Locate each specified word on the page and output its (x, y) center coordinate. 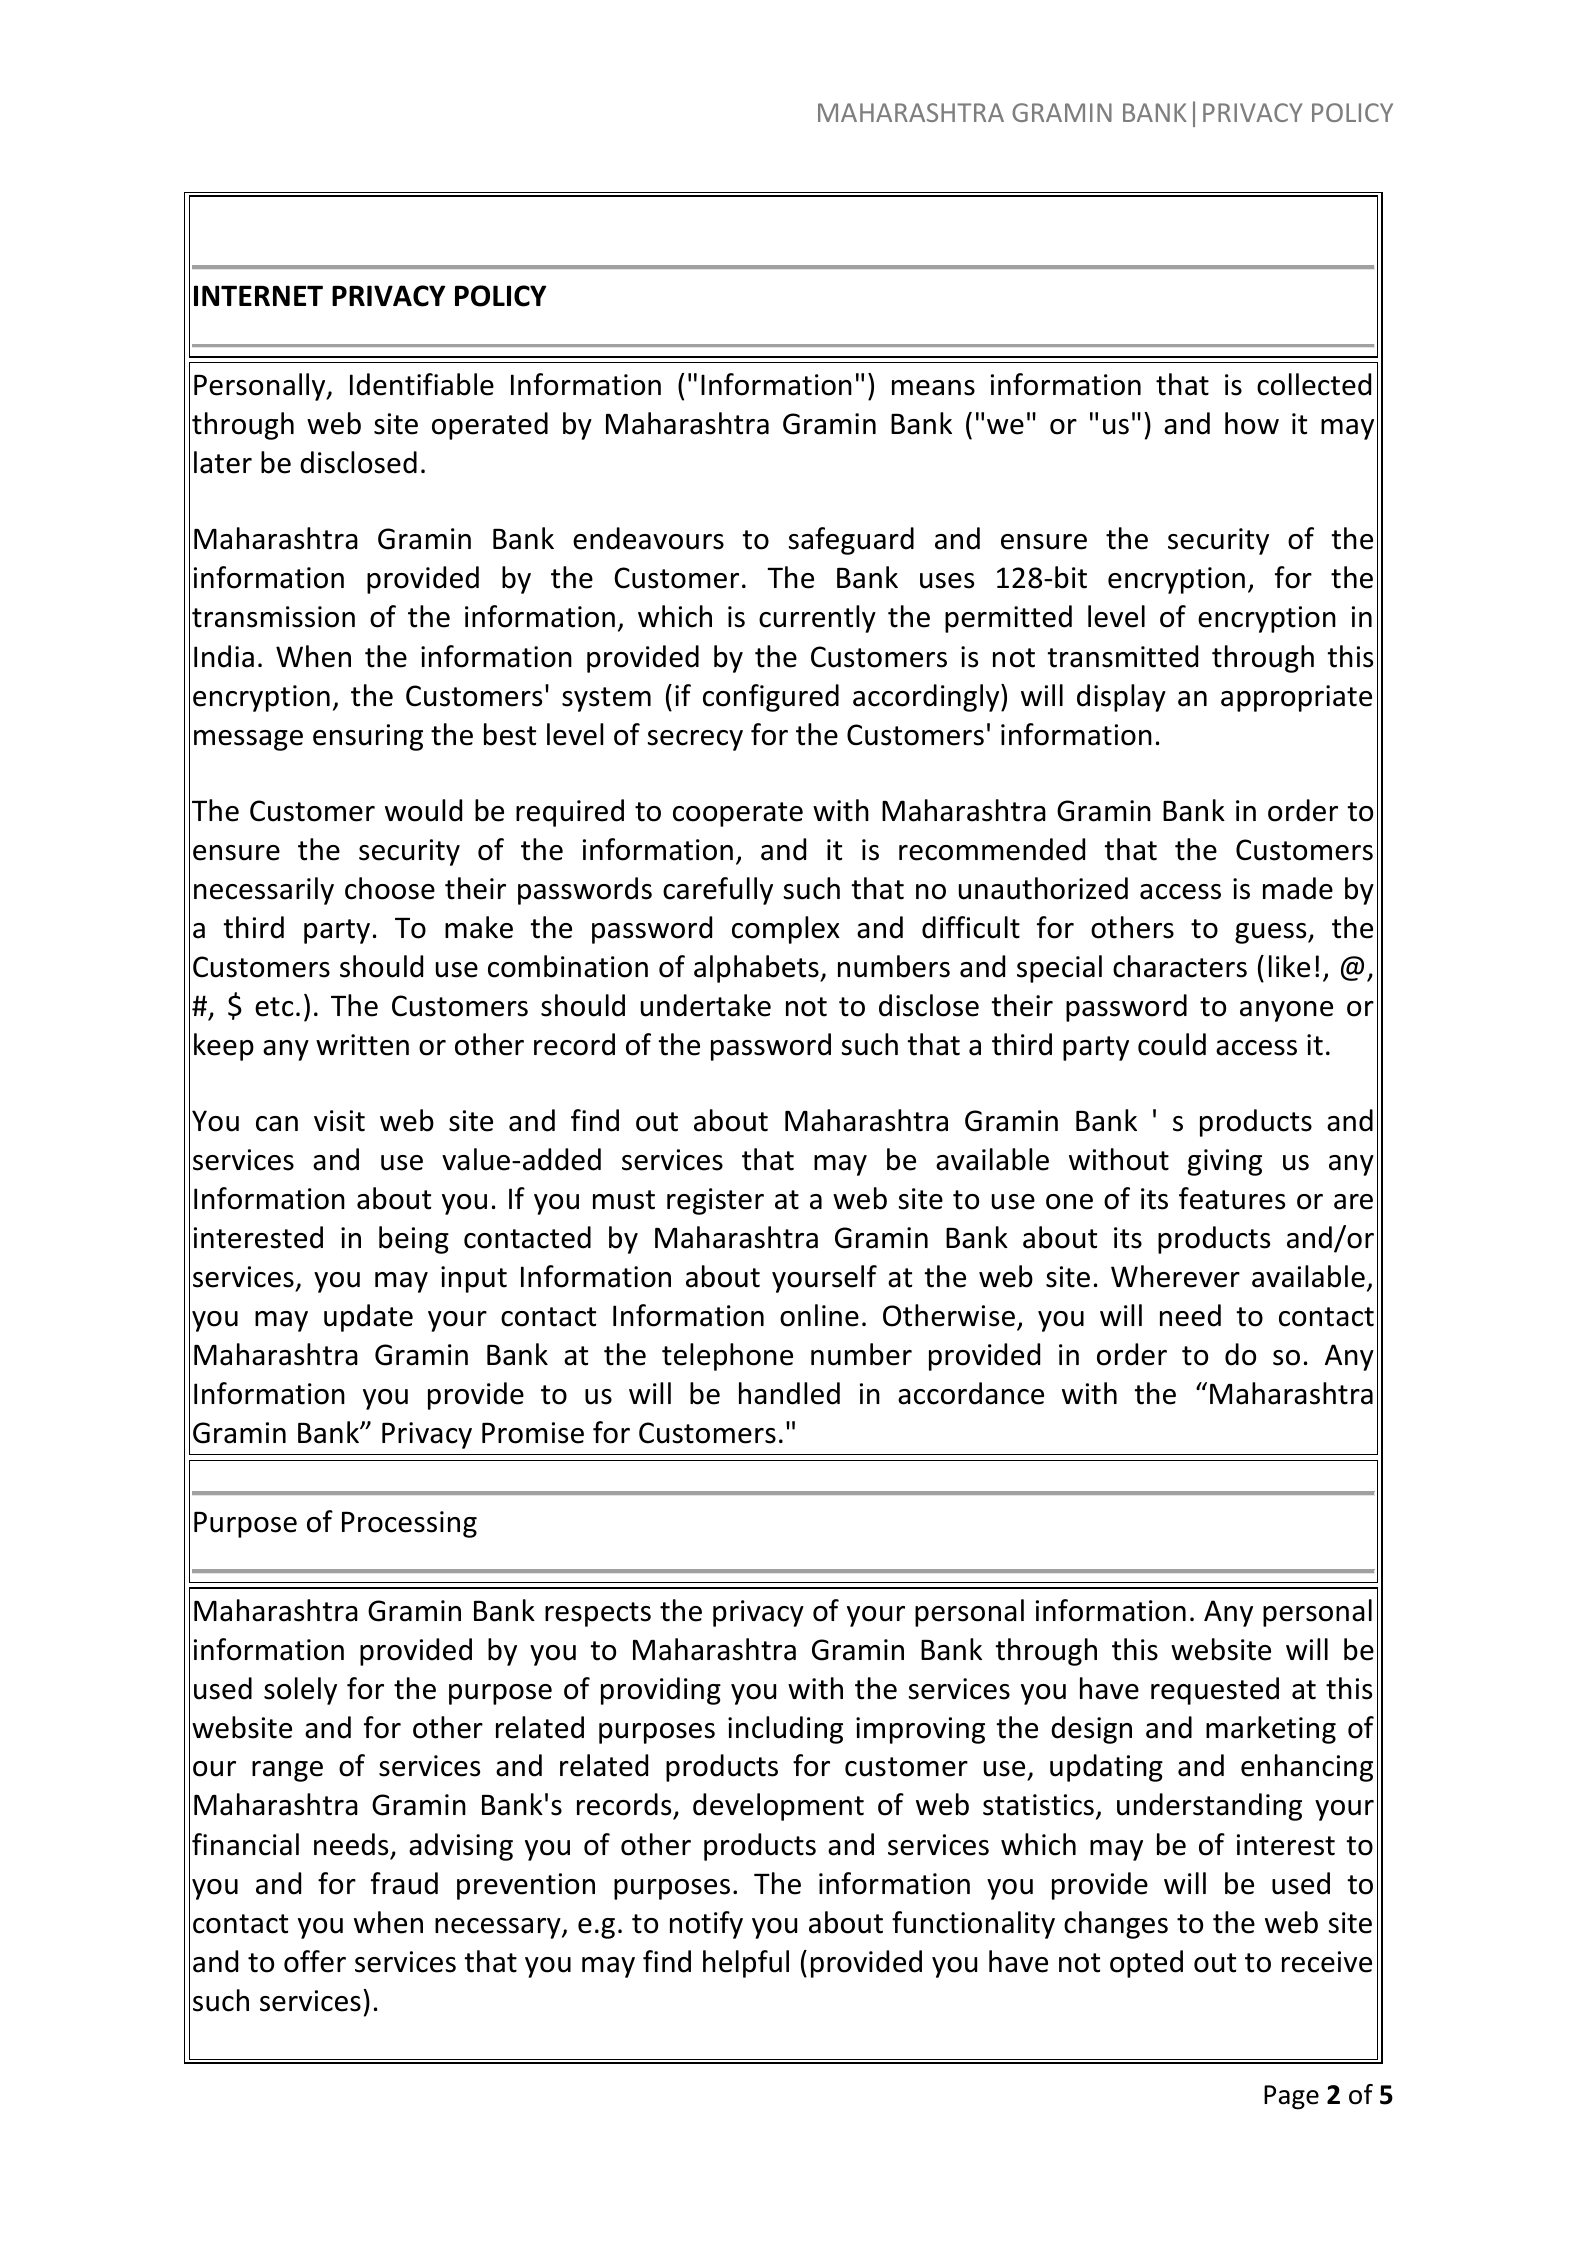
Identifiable (422, 384)
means (933, 388)
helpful (746, 1964)
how (1252, 423)
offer (315, 1961)
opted (1146, 1964)
